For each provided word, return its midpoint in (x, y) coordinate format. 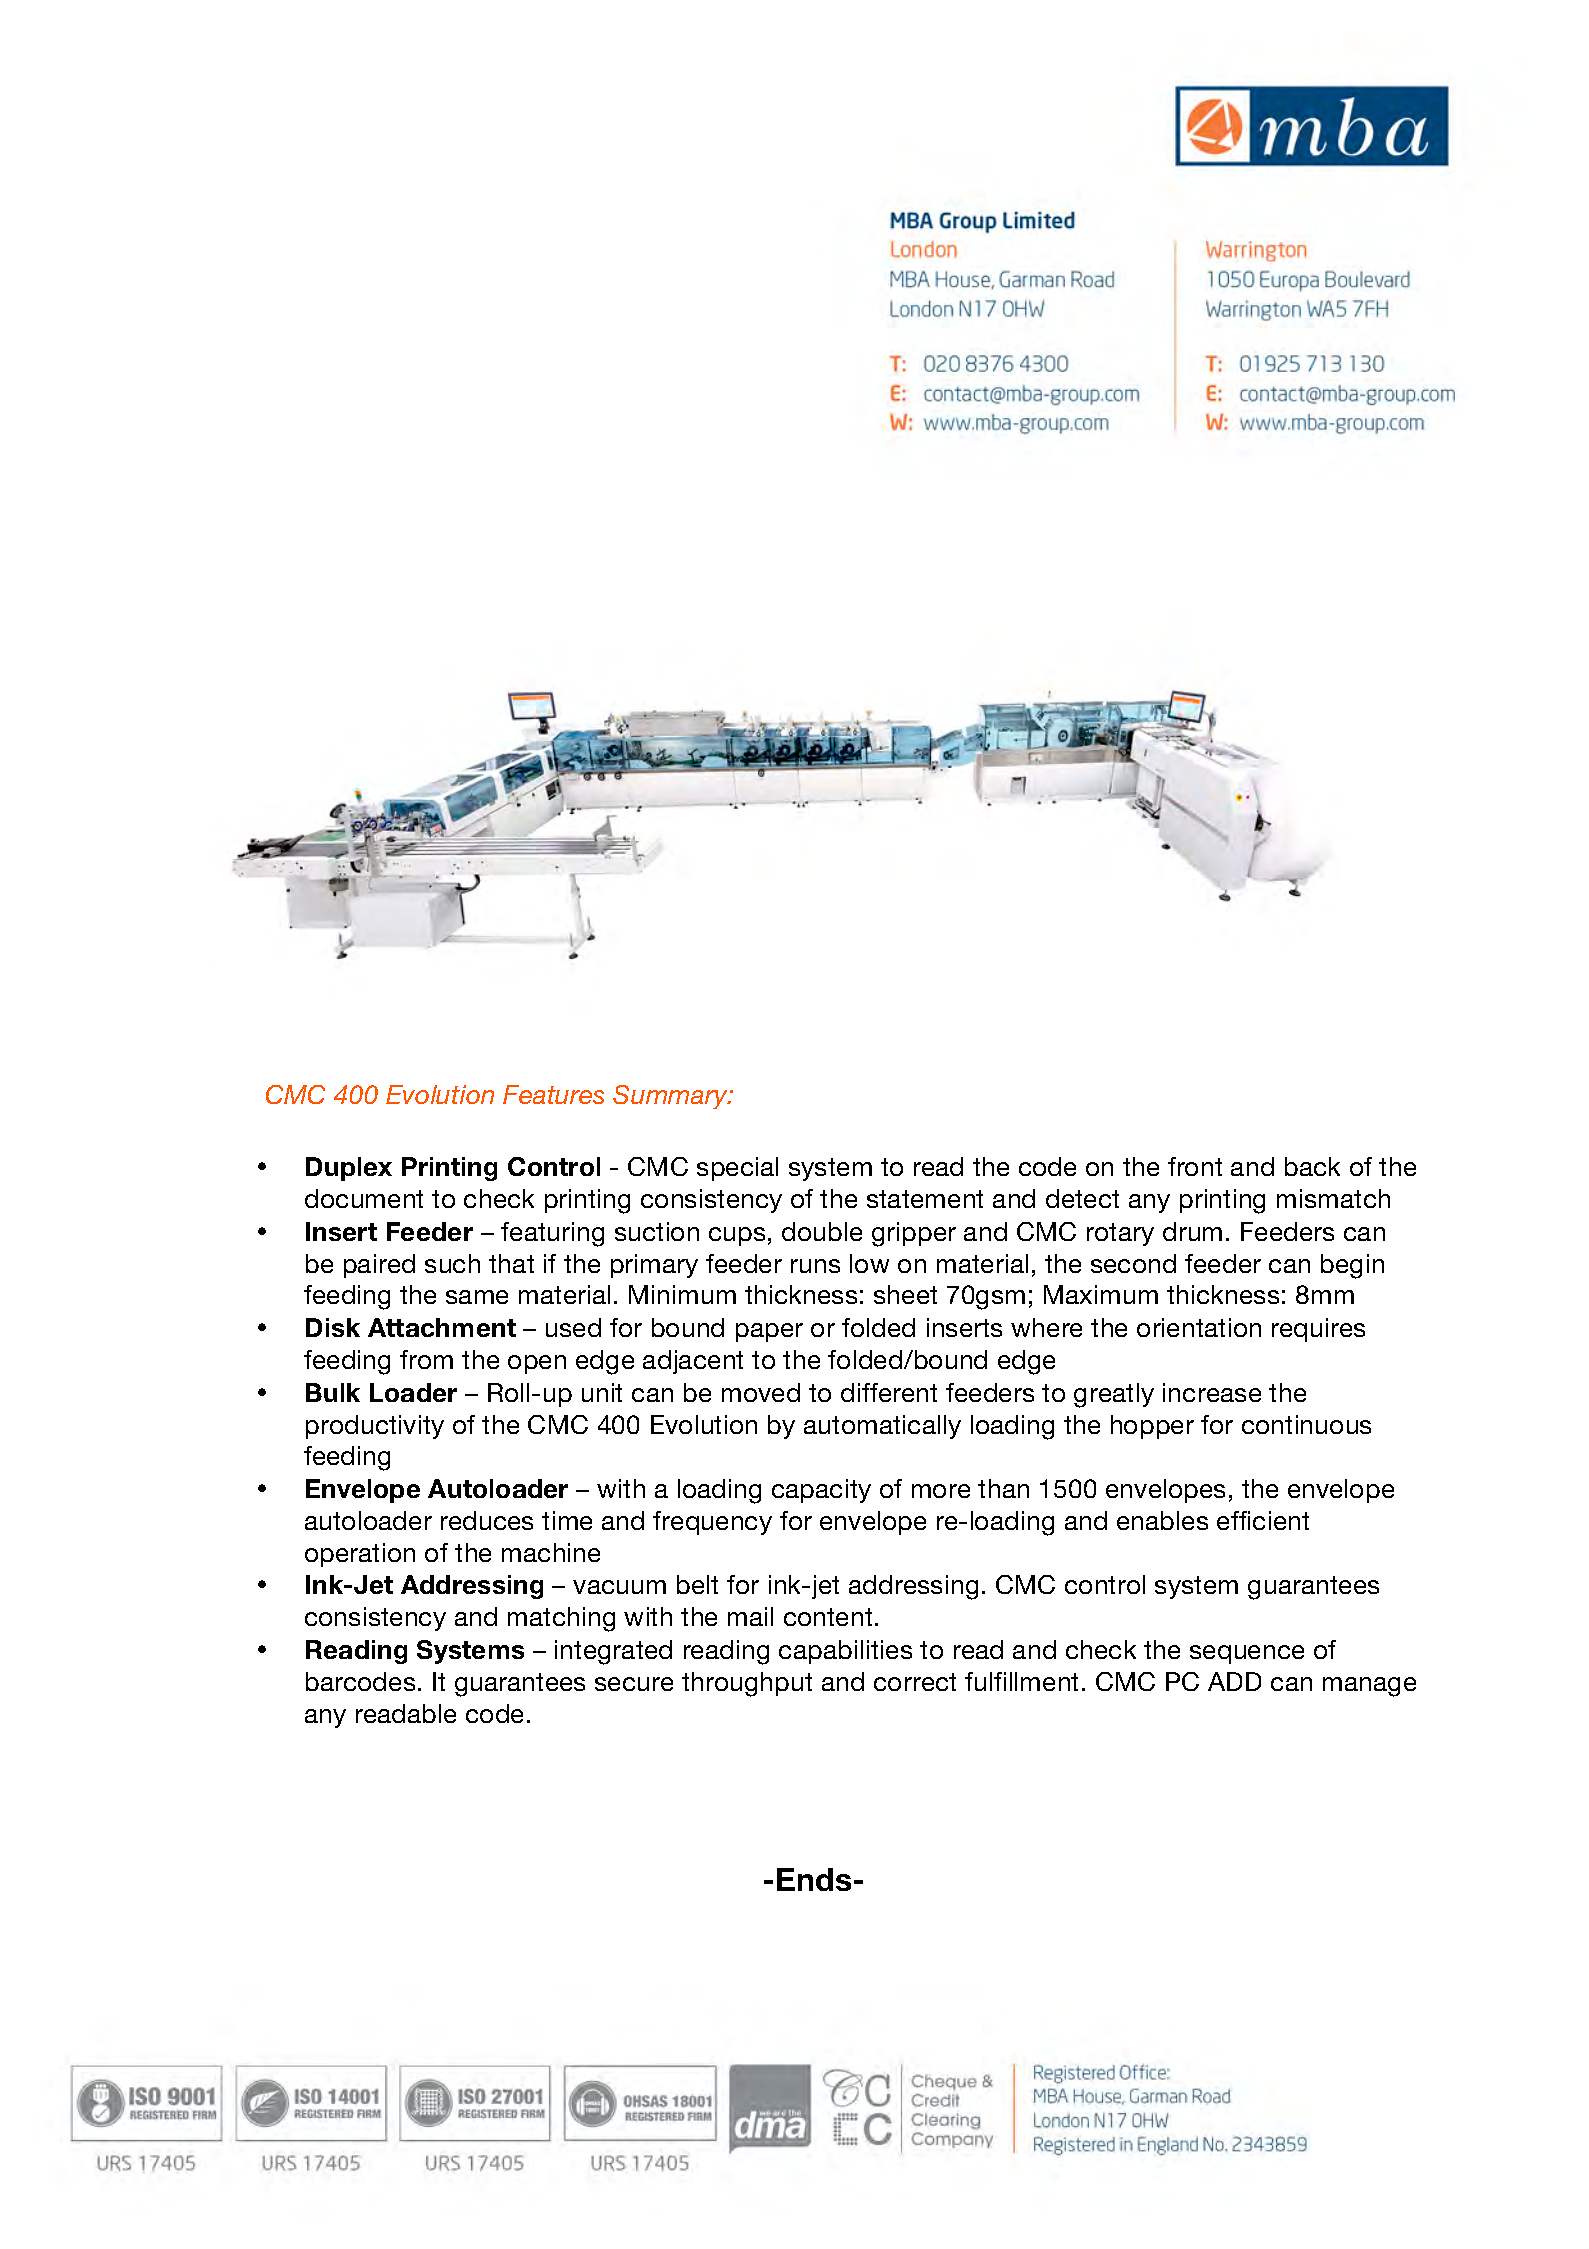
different (889, 1392)
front (1195, 1166)
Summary (671, 1097)
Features (553, 1094)
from (426, 1359)
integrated (613, 1652)
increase (1212, 1392)
